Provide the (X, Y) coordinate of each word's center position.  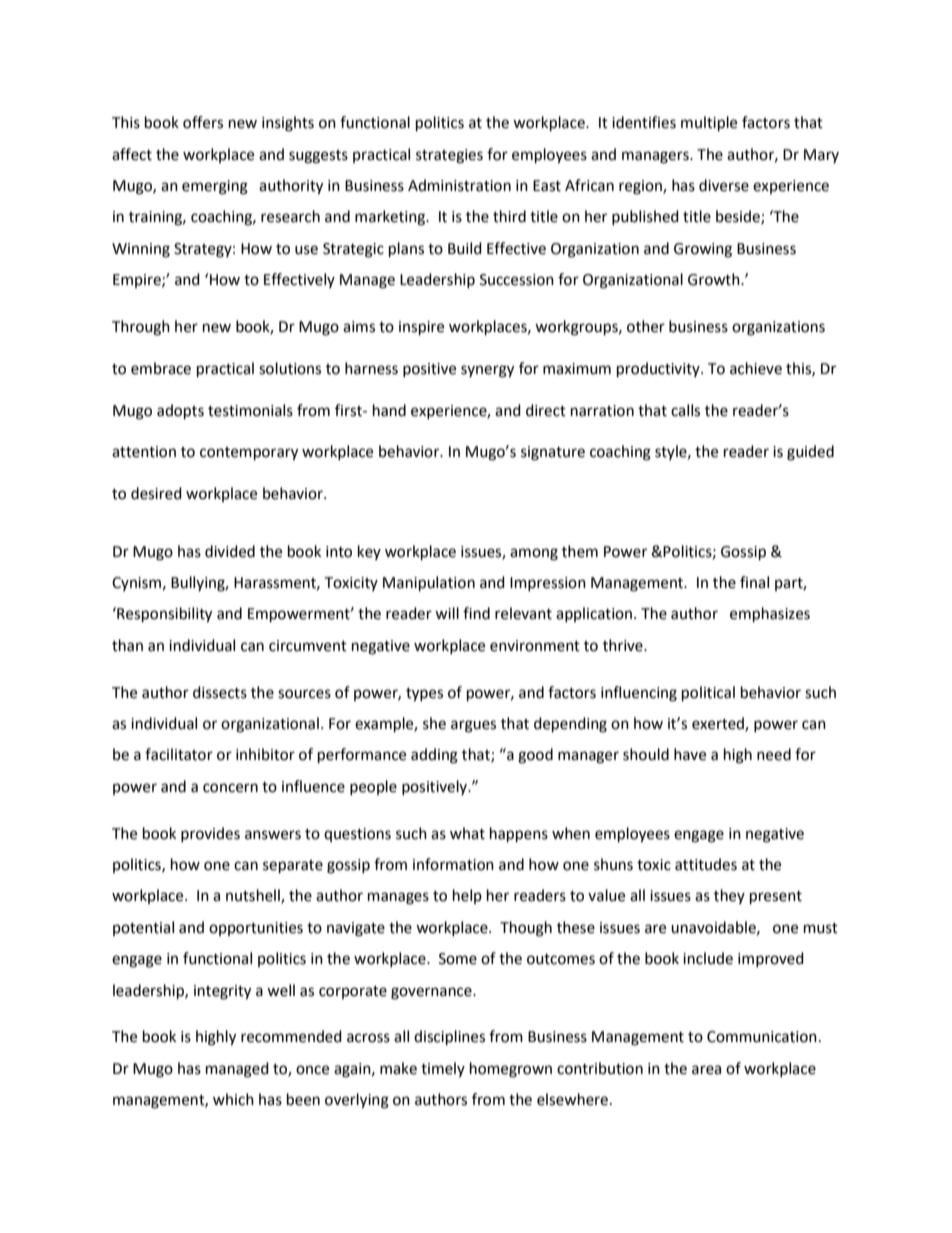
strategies (449, 156)
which (233, 1099)
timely (443, 1069)
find (476, 613)
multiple (709, 124)
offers (203, 122)
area (706, 1070)
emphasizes (770, 615)
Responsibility (163, 615)
